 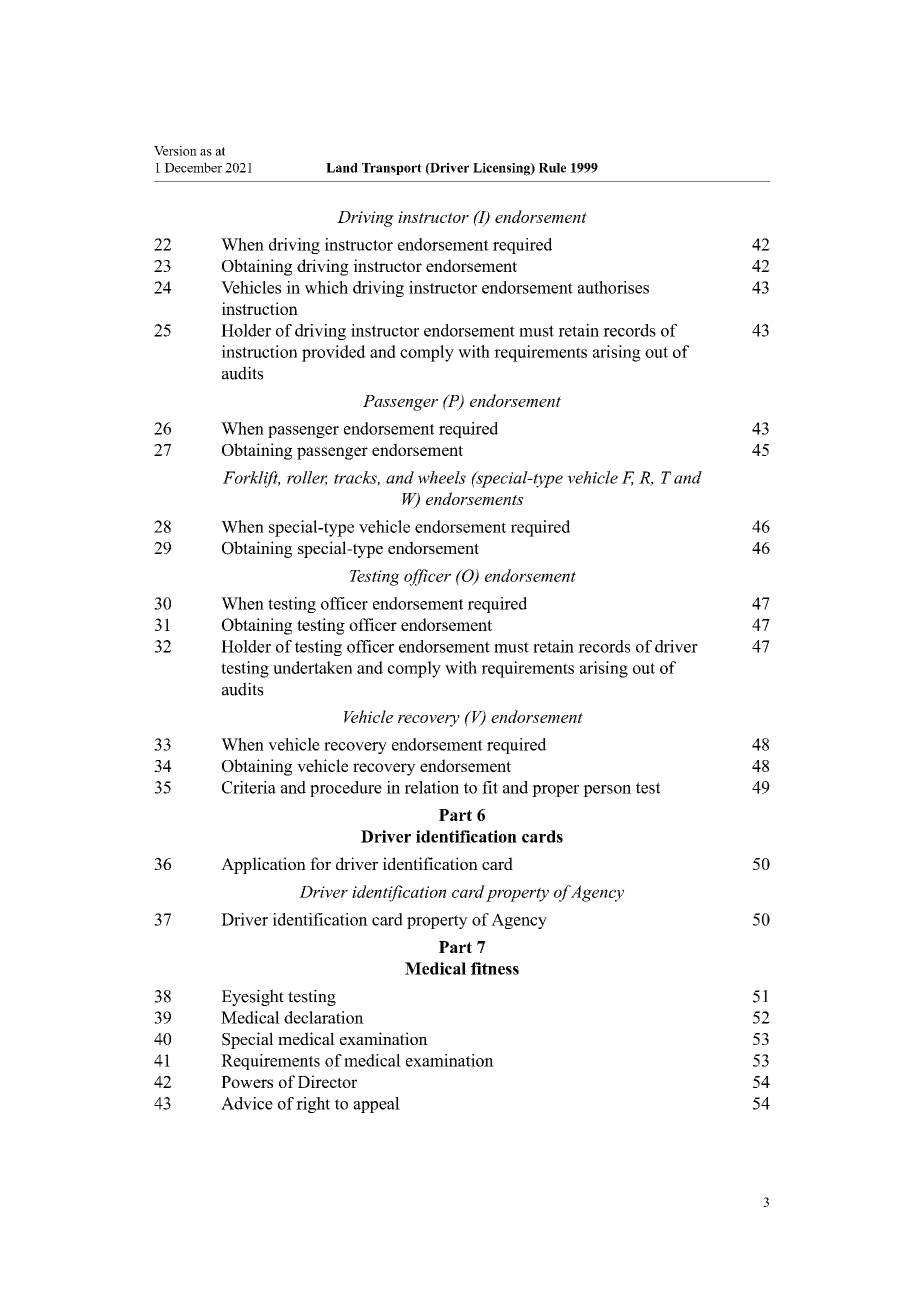 What do you see at coordinates (249, 787) in the page?
I see `Criteria` at bounding box center [249, 787].
